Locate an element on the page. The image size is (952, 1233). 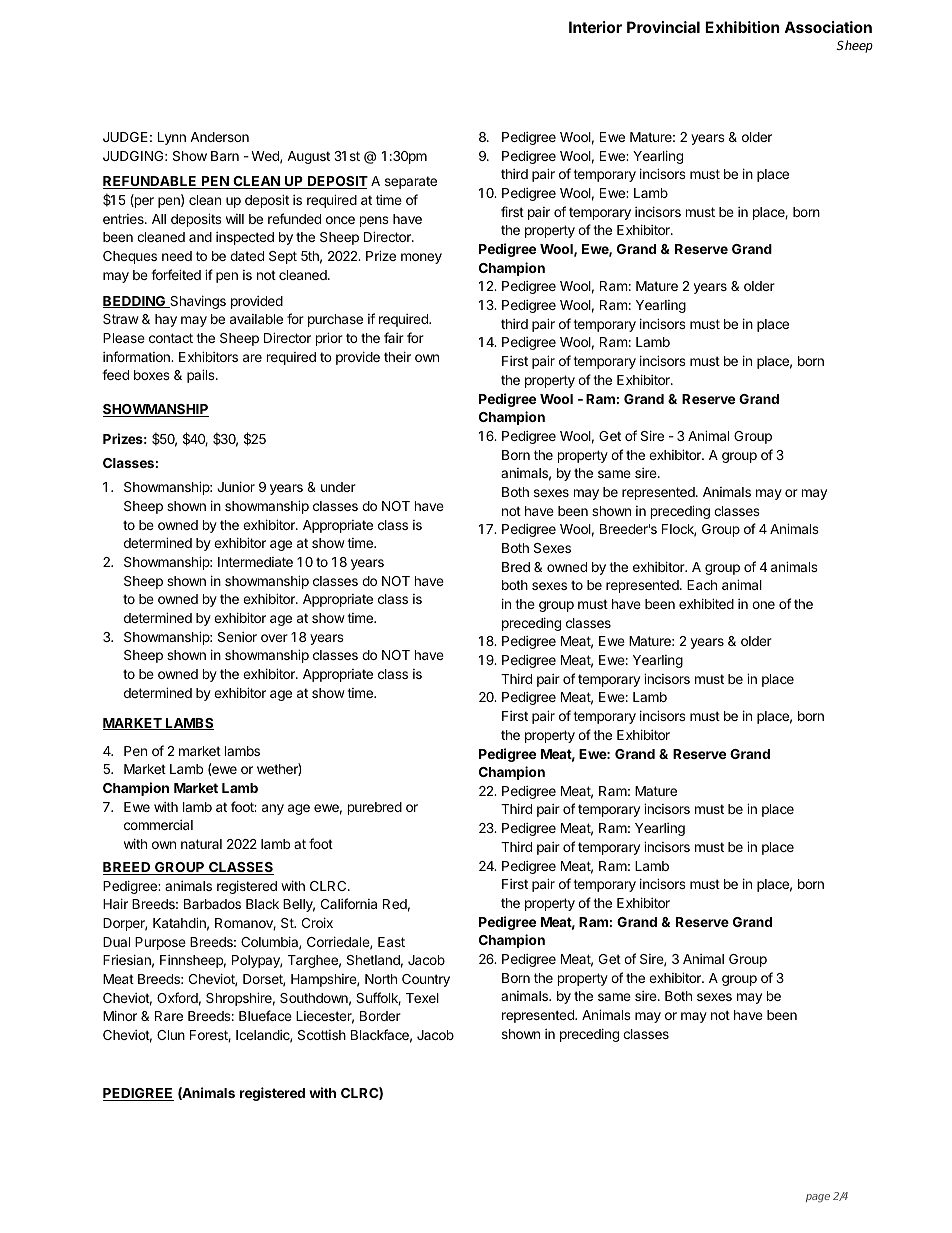
Barbados is located at coordinates (212, 904).
